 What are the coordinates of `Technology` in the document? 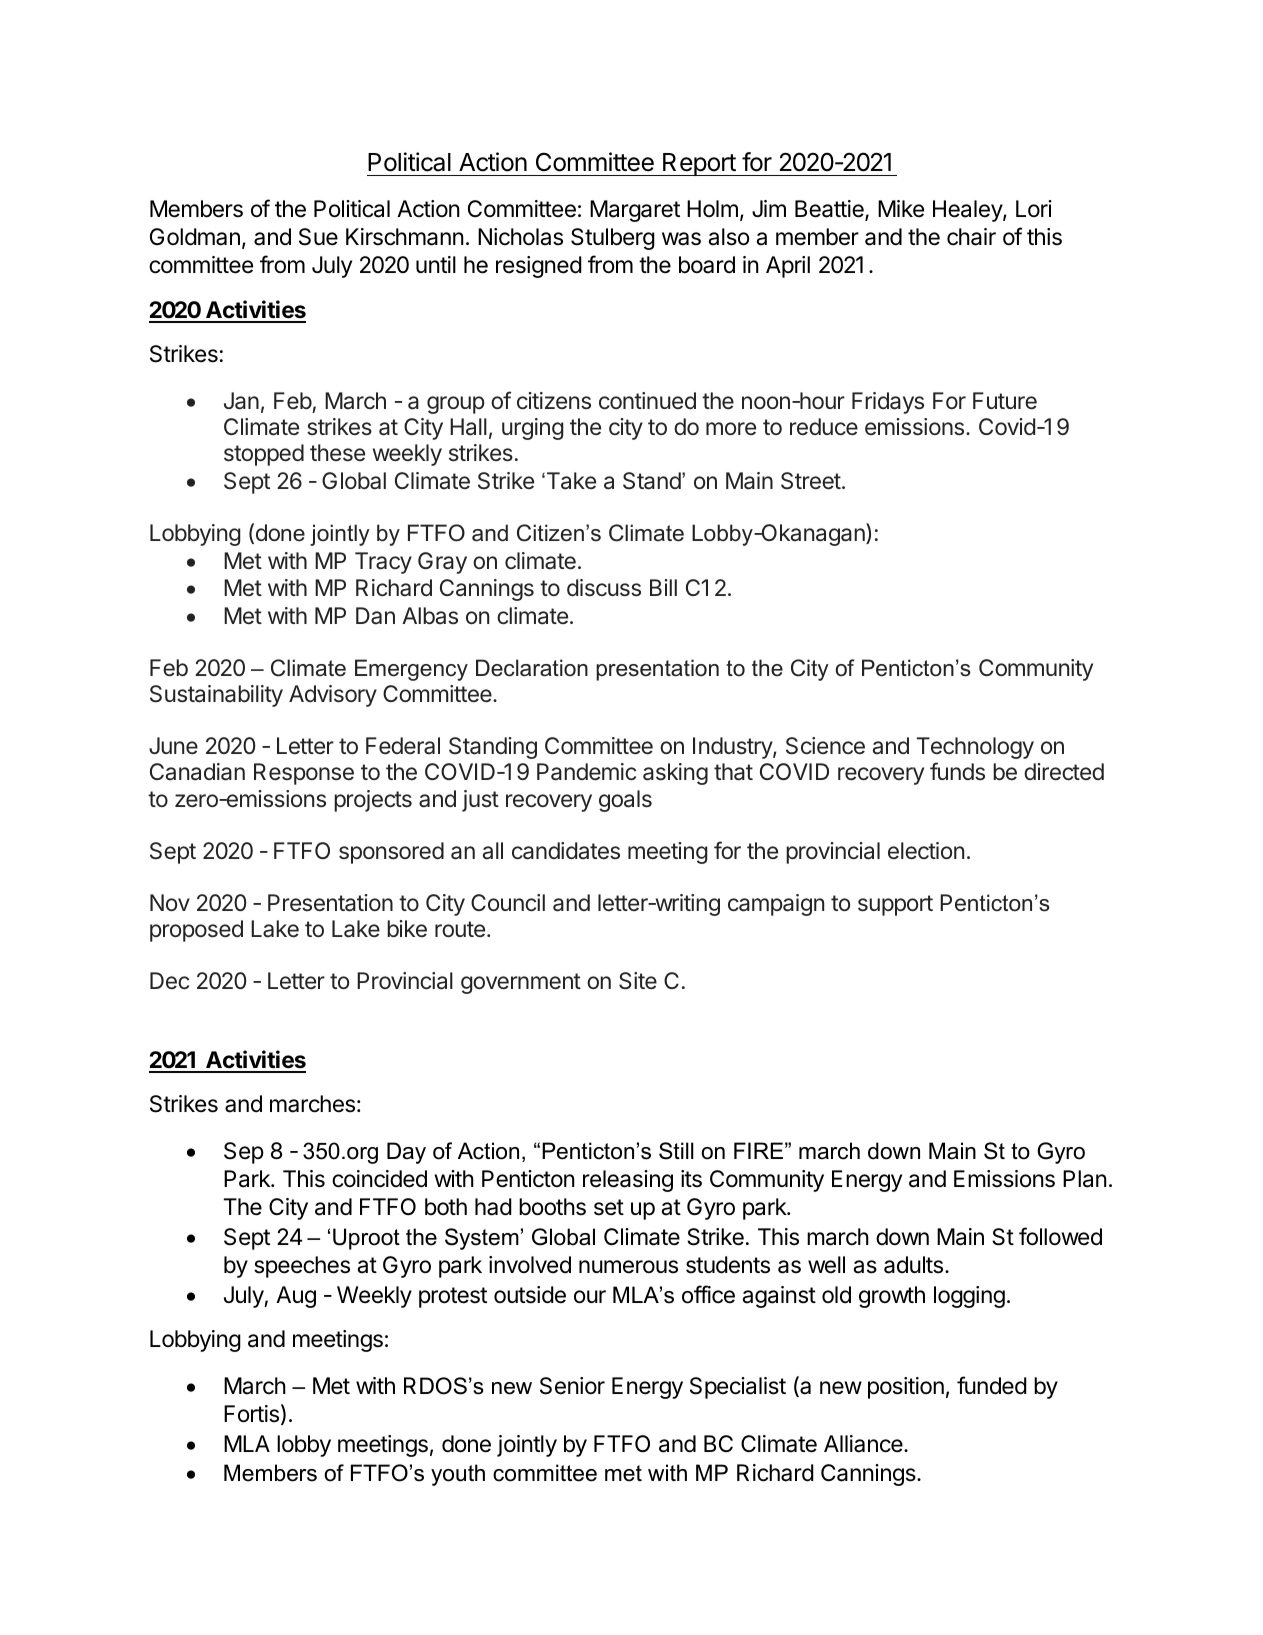 It's located at (975, 748).
